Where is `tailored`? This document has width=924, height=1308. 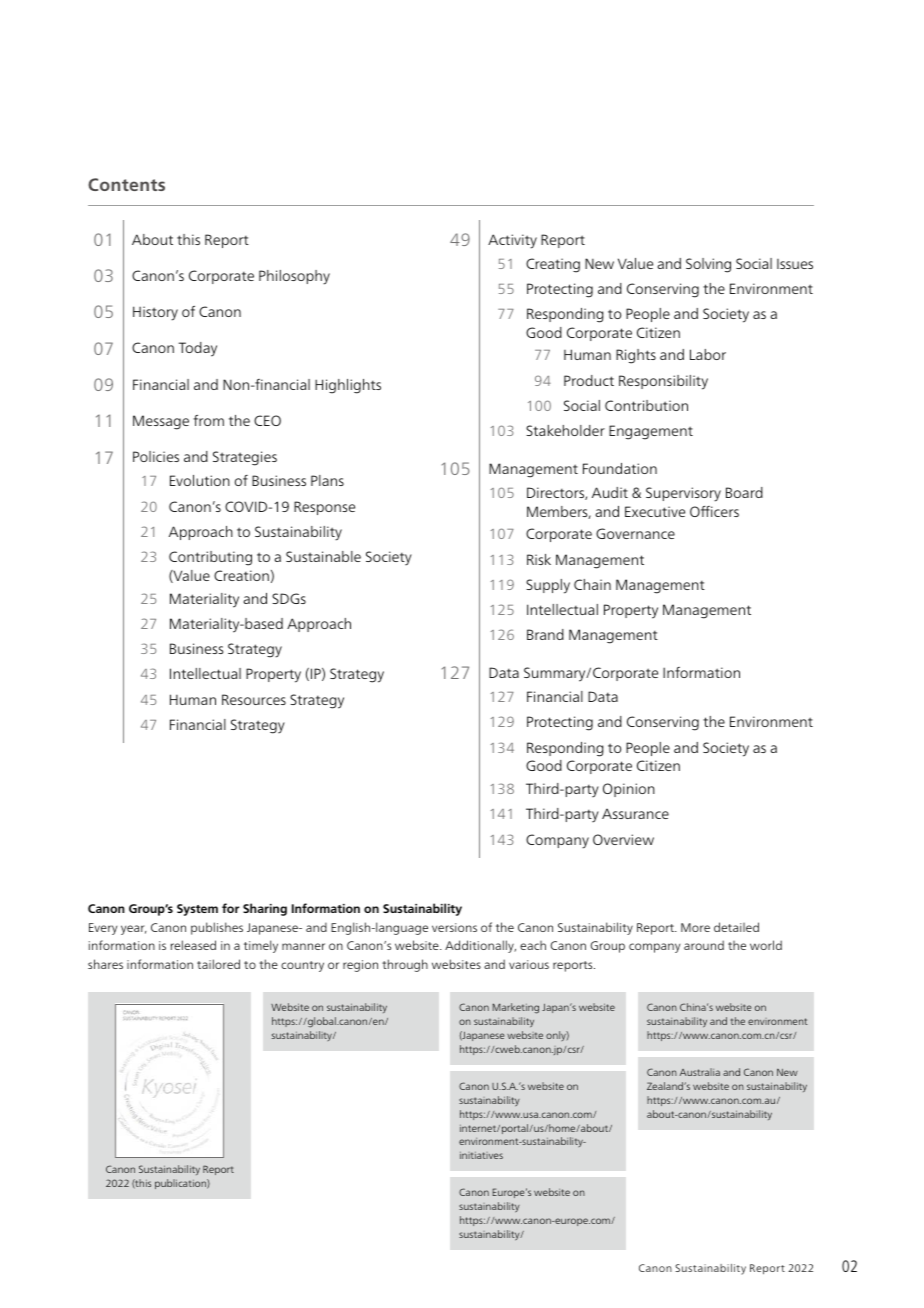
tailored is located at coordinates (218, 964).
